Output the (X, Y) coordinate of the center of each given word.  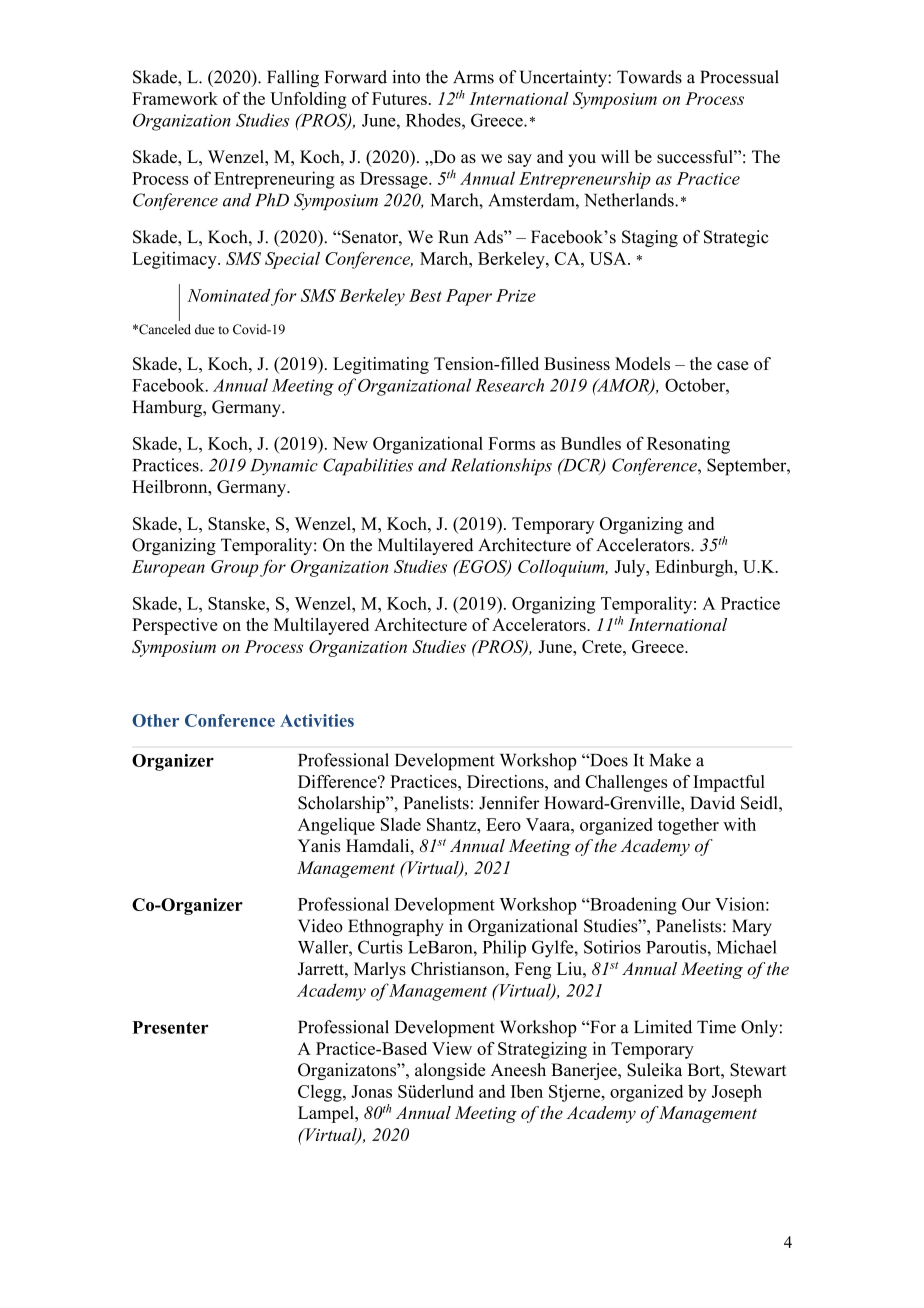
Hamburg (168, 408)
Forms (511, 443)
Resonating (688, 445)
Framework (175, 98)
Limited (663, 1027)
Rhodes (434, 120)
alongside (450, 1071)
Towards (649, 77)
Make (670, 760)
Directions (506, 781)
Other (155, 720)
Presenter (170, 1027)
